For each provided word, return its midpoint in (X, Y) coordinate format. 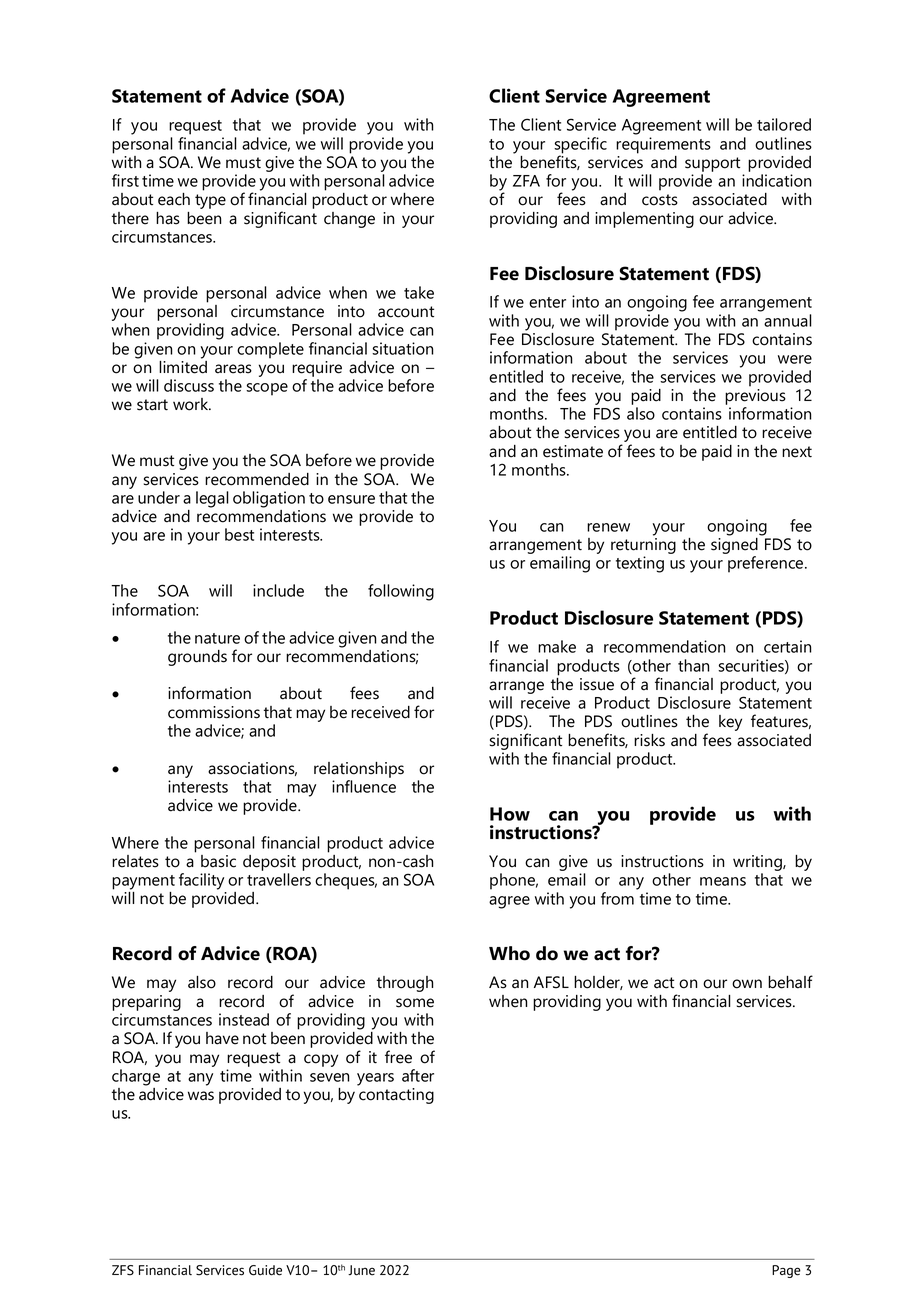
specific (580, 146)
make (557, 646)
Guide (265, 1270)
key (730, 723)
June (361, 1270)
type (210, 201)
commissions (214, 712)
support (712, 164)
